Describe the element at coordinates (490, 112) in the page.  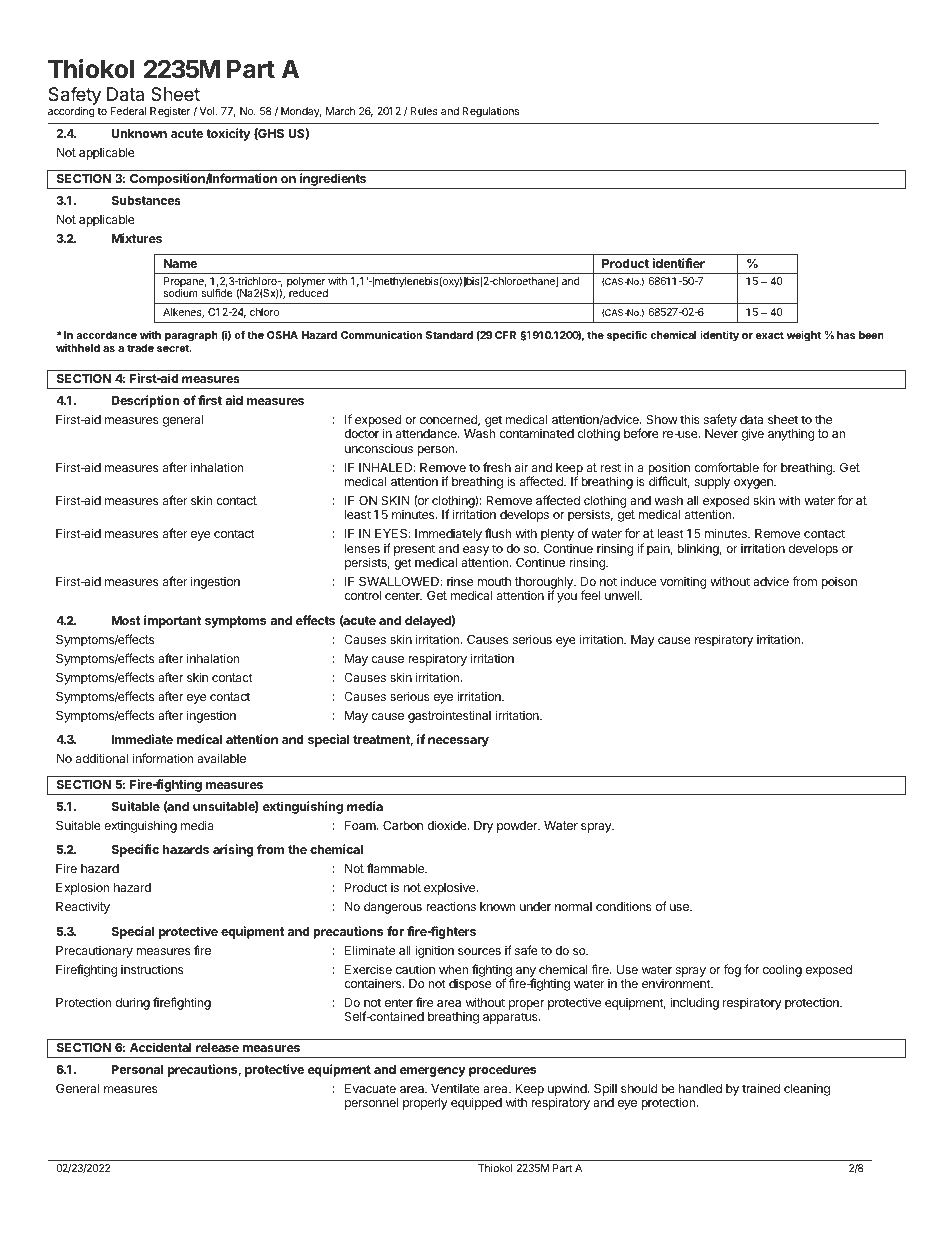
I see `Regulations` at that location.
